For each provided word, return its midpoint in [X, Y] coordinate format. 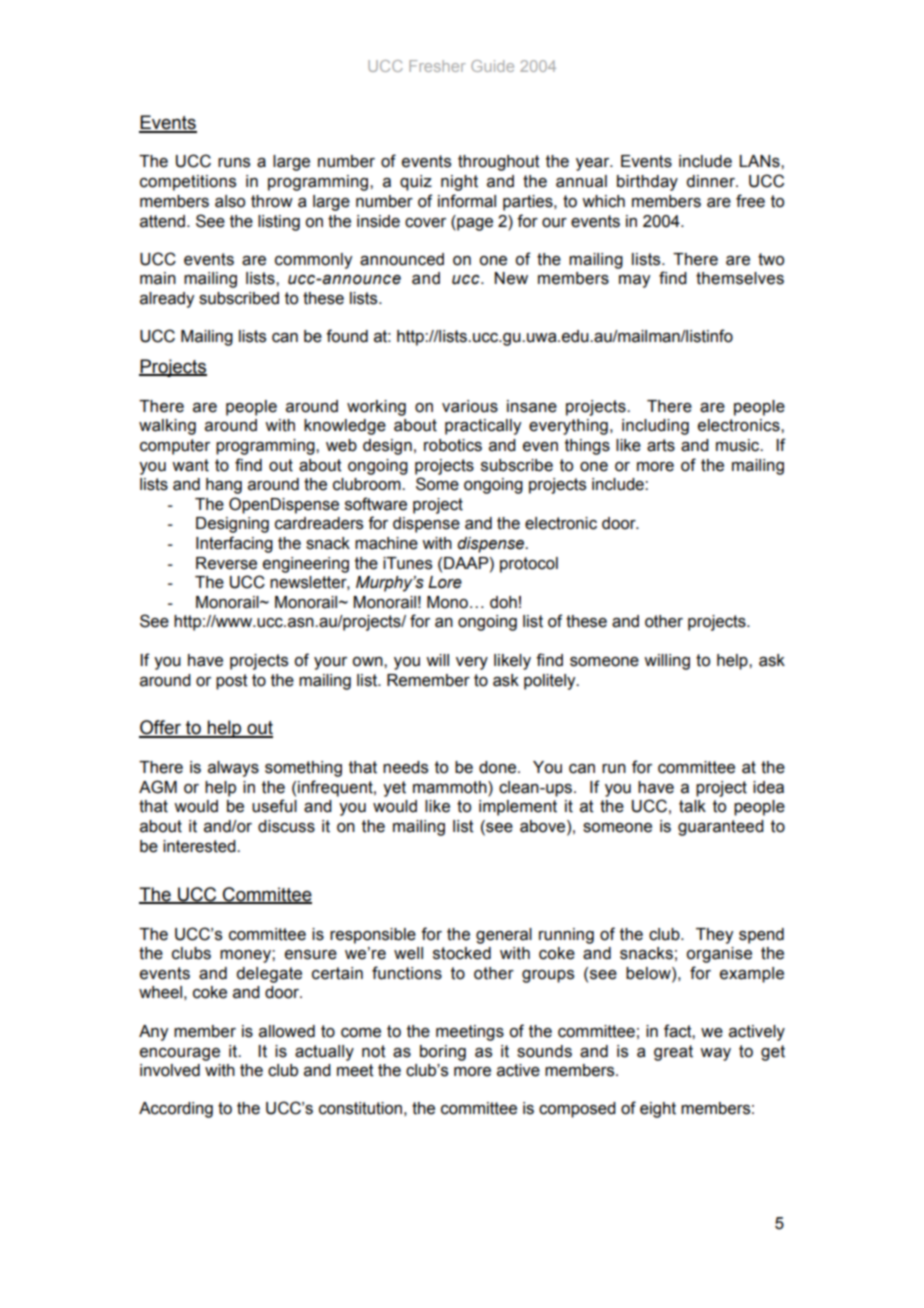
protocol [529, 565]
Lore [445, 582]
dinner [711, 181]
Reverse [226, 563]
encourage [180, 1054]
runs [234, 163]
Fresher [437, 66]
